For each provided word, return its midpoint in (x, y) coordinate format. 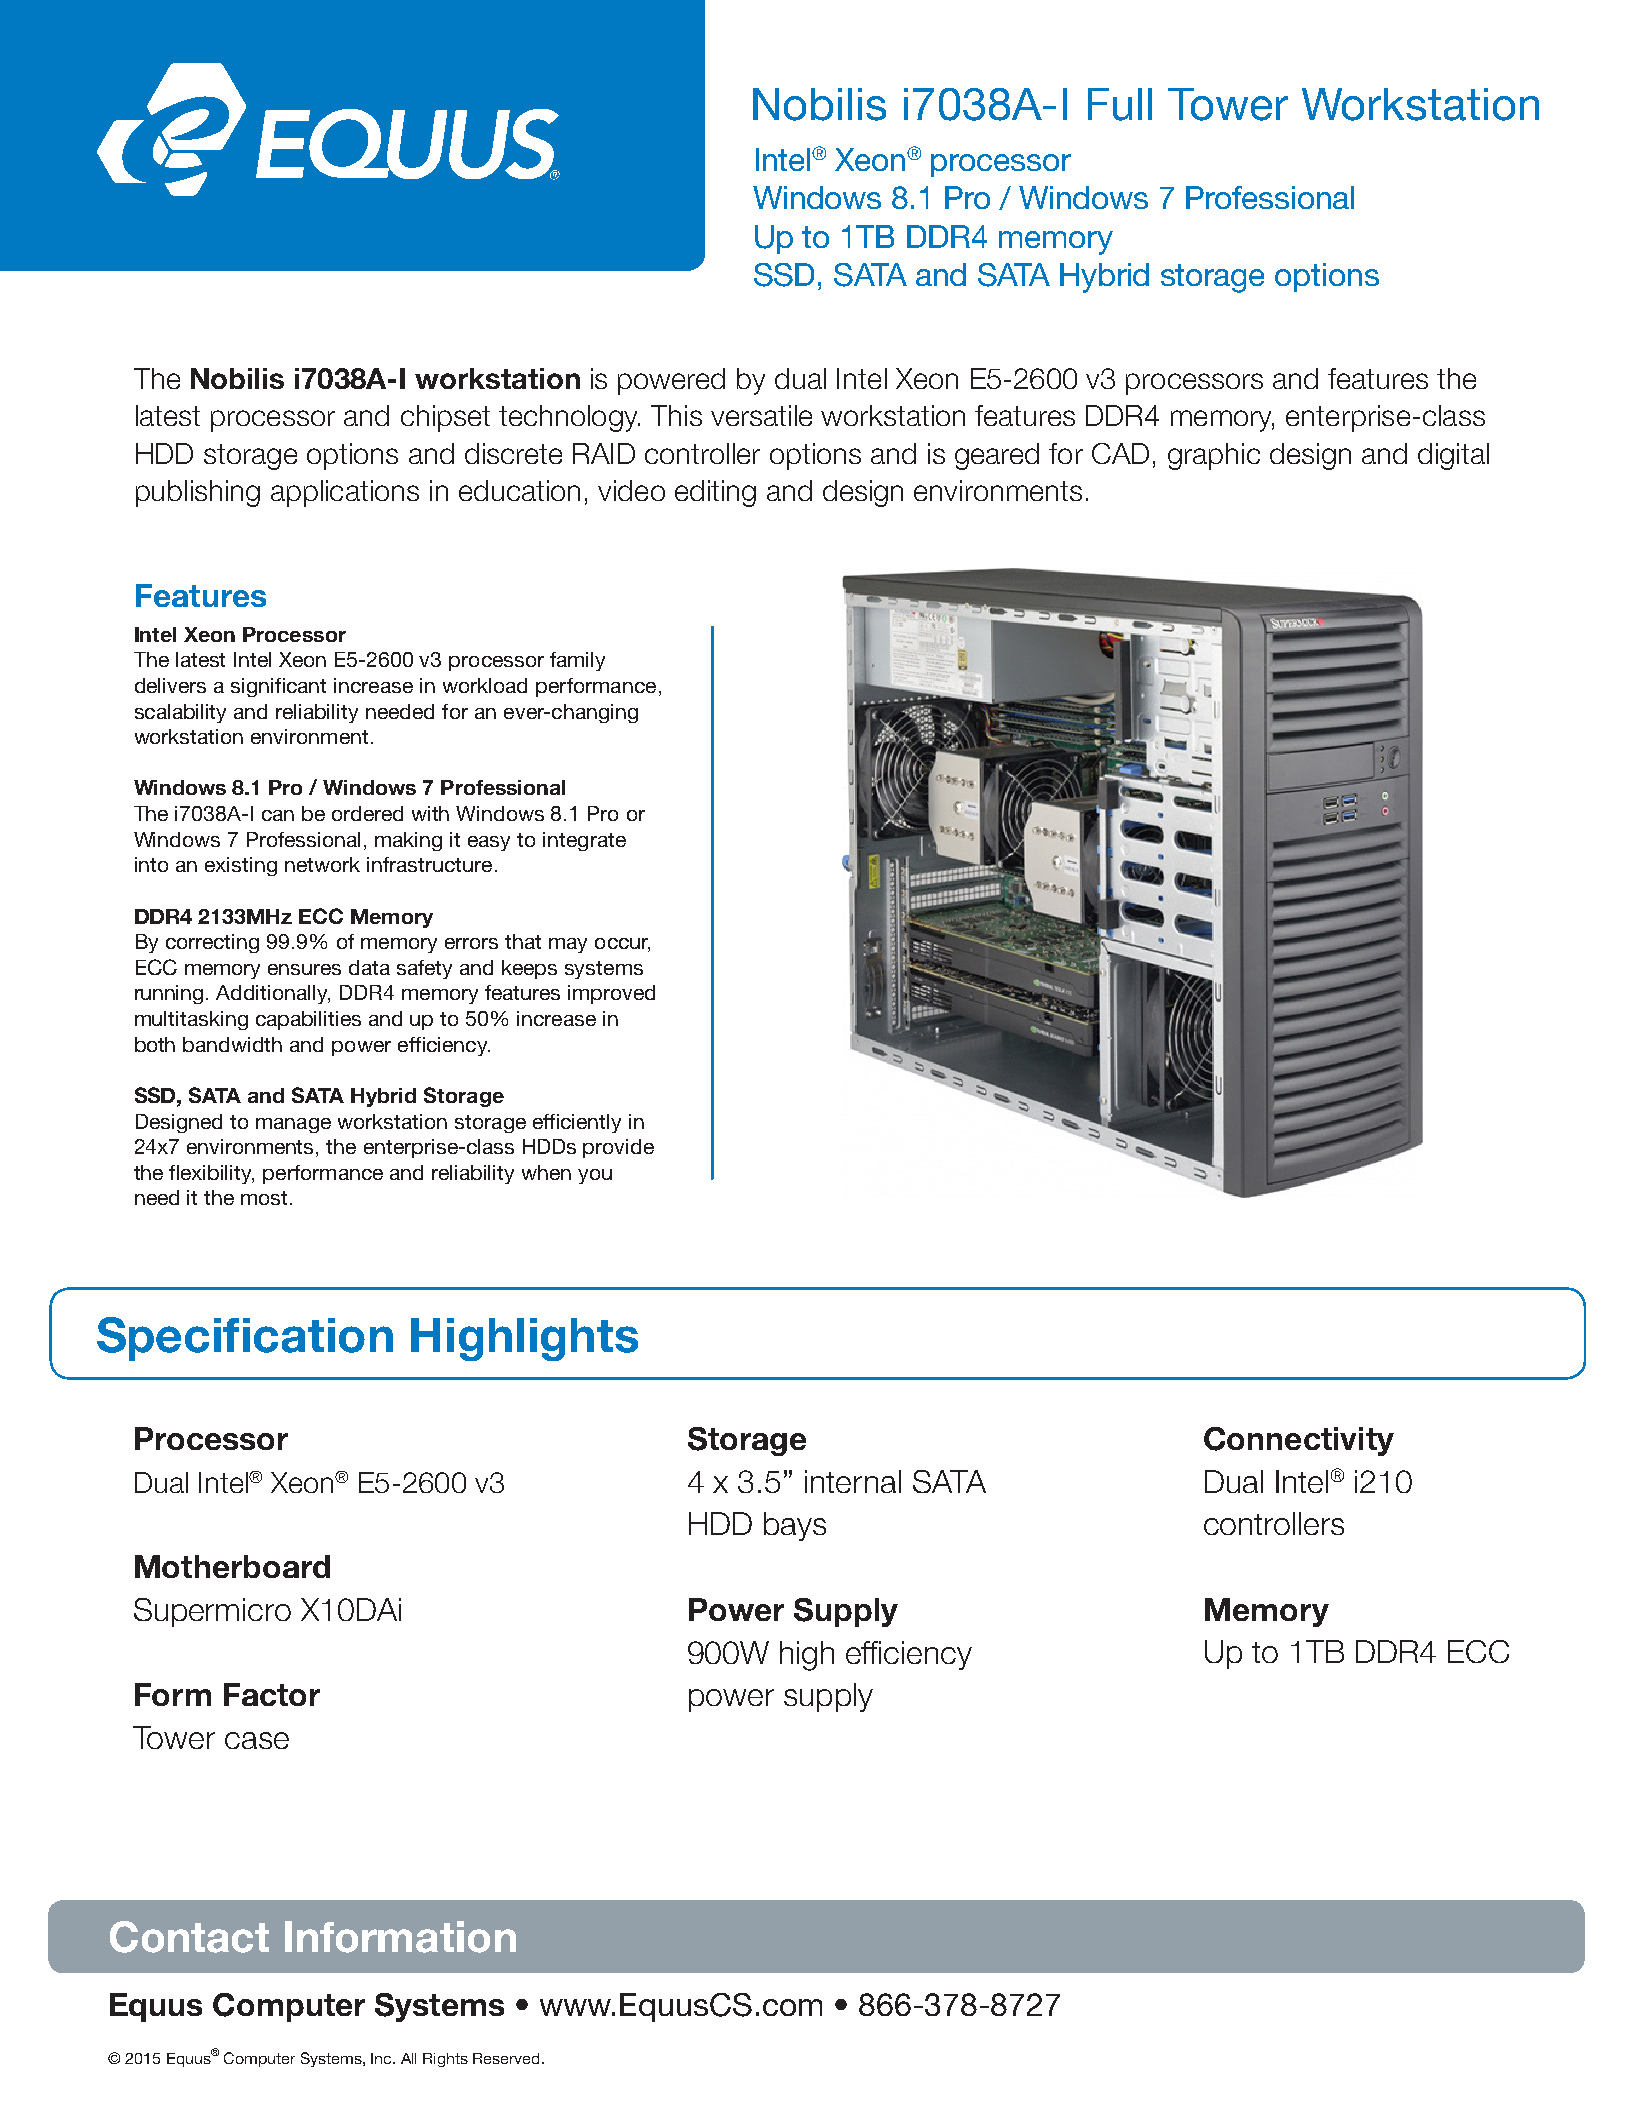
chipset (445, 418)
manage (293, 1125)
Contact (189, 1937)
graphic (1214, 456)
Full (1120, 104)
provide (618, 1148)
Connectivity (1299, 1441)
